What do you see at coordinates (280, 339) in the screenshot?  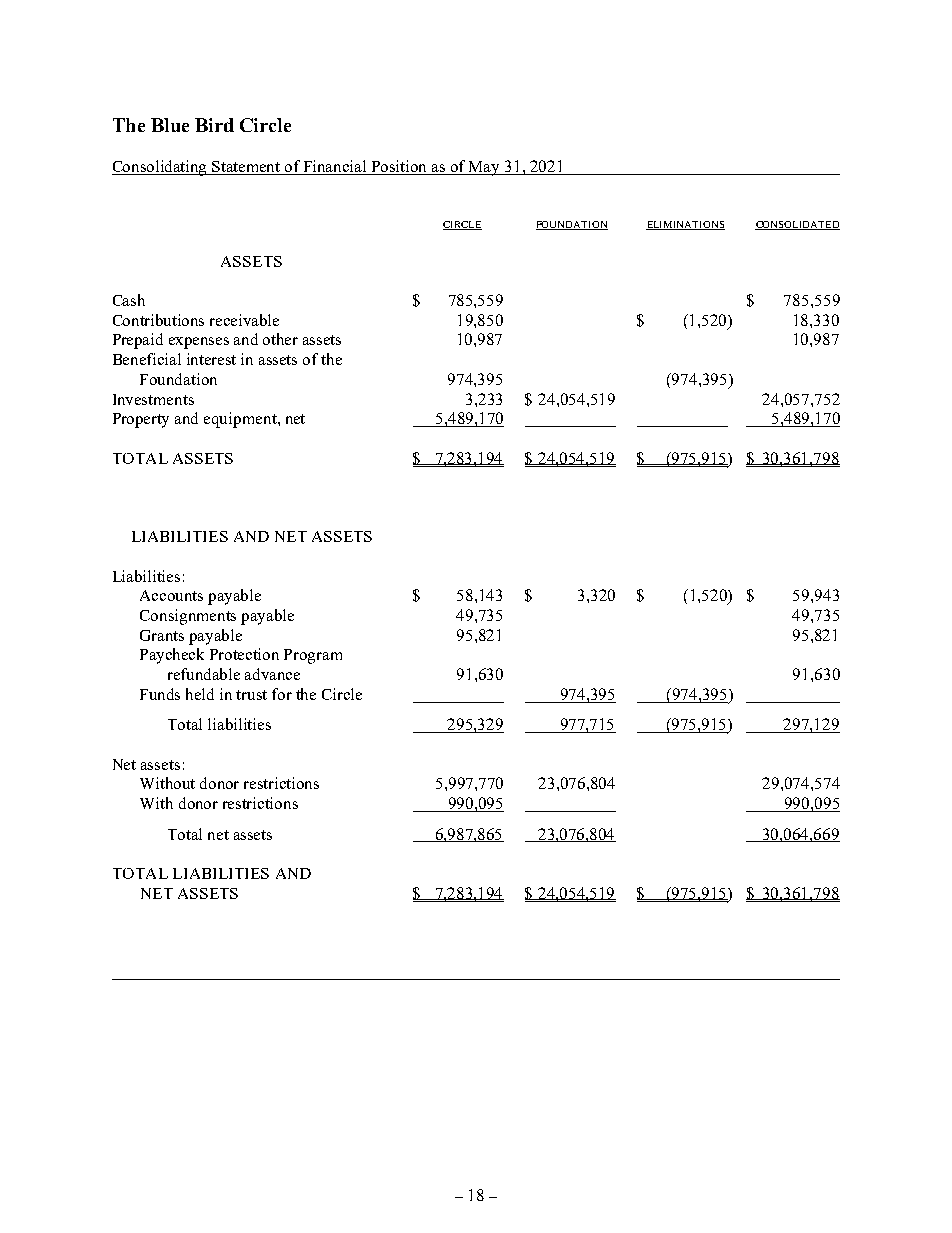 I see `other` at bounding box center [280, 339].
